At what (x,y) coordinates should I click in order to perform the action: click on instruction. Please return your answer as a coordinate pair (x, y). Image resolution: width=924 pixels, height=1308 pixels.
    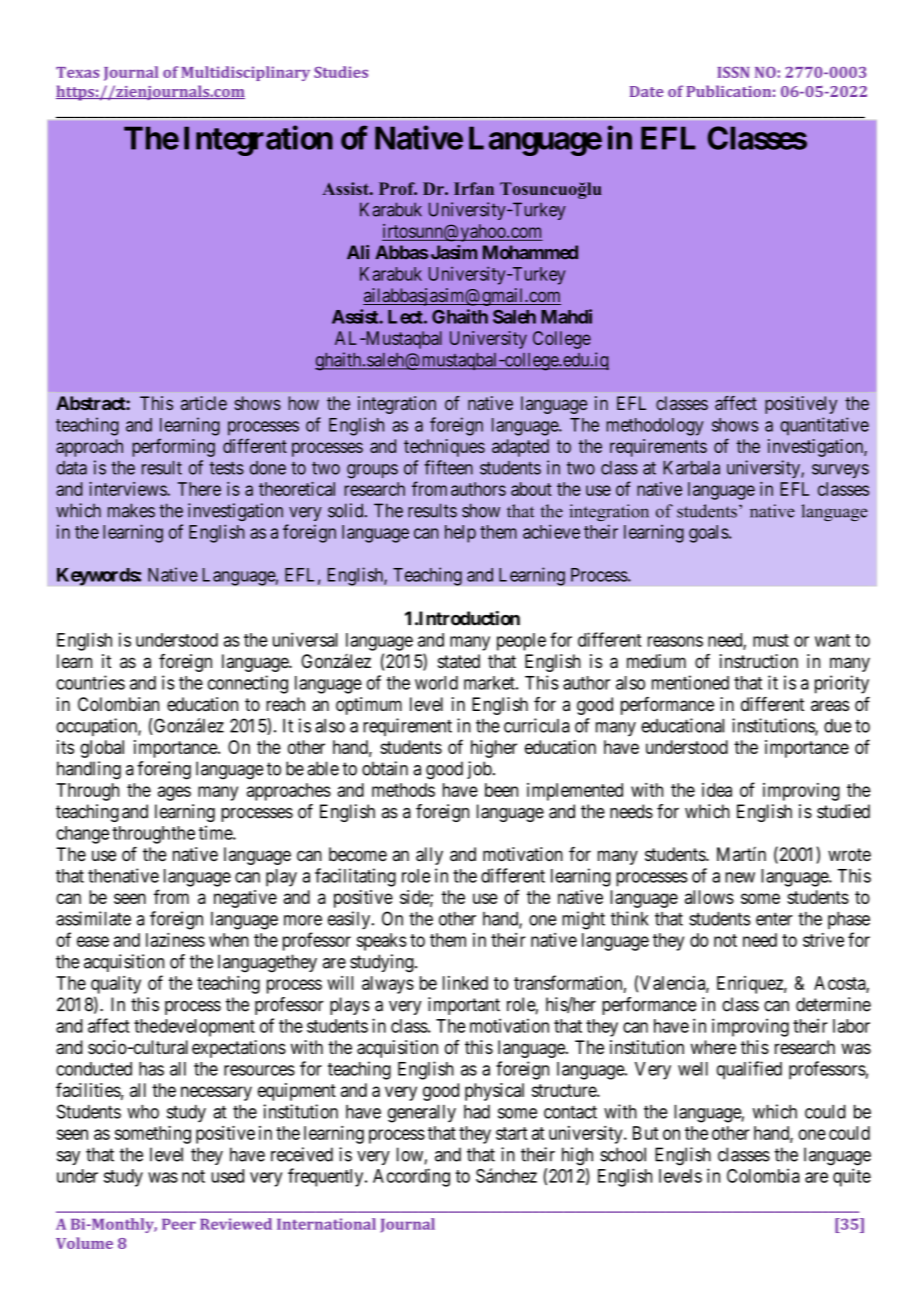
    Looking at the image, I should click on (759, 661).
